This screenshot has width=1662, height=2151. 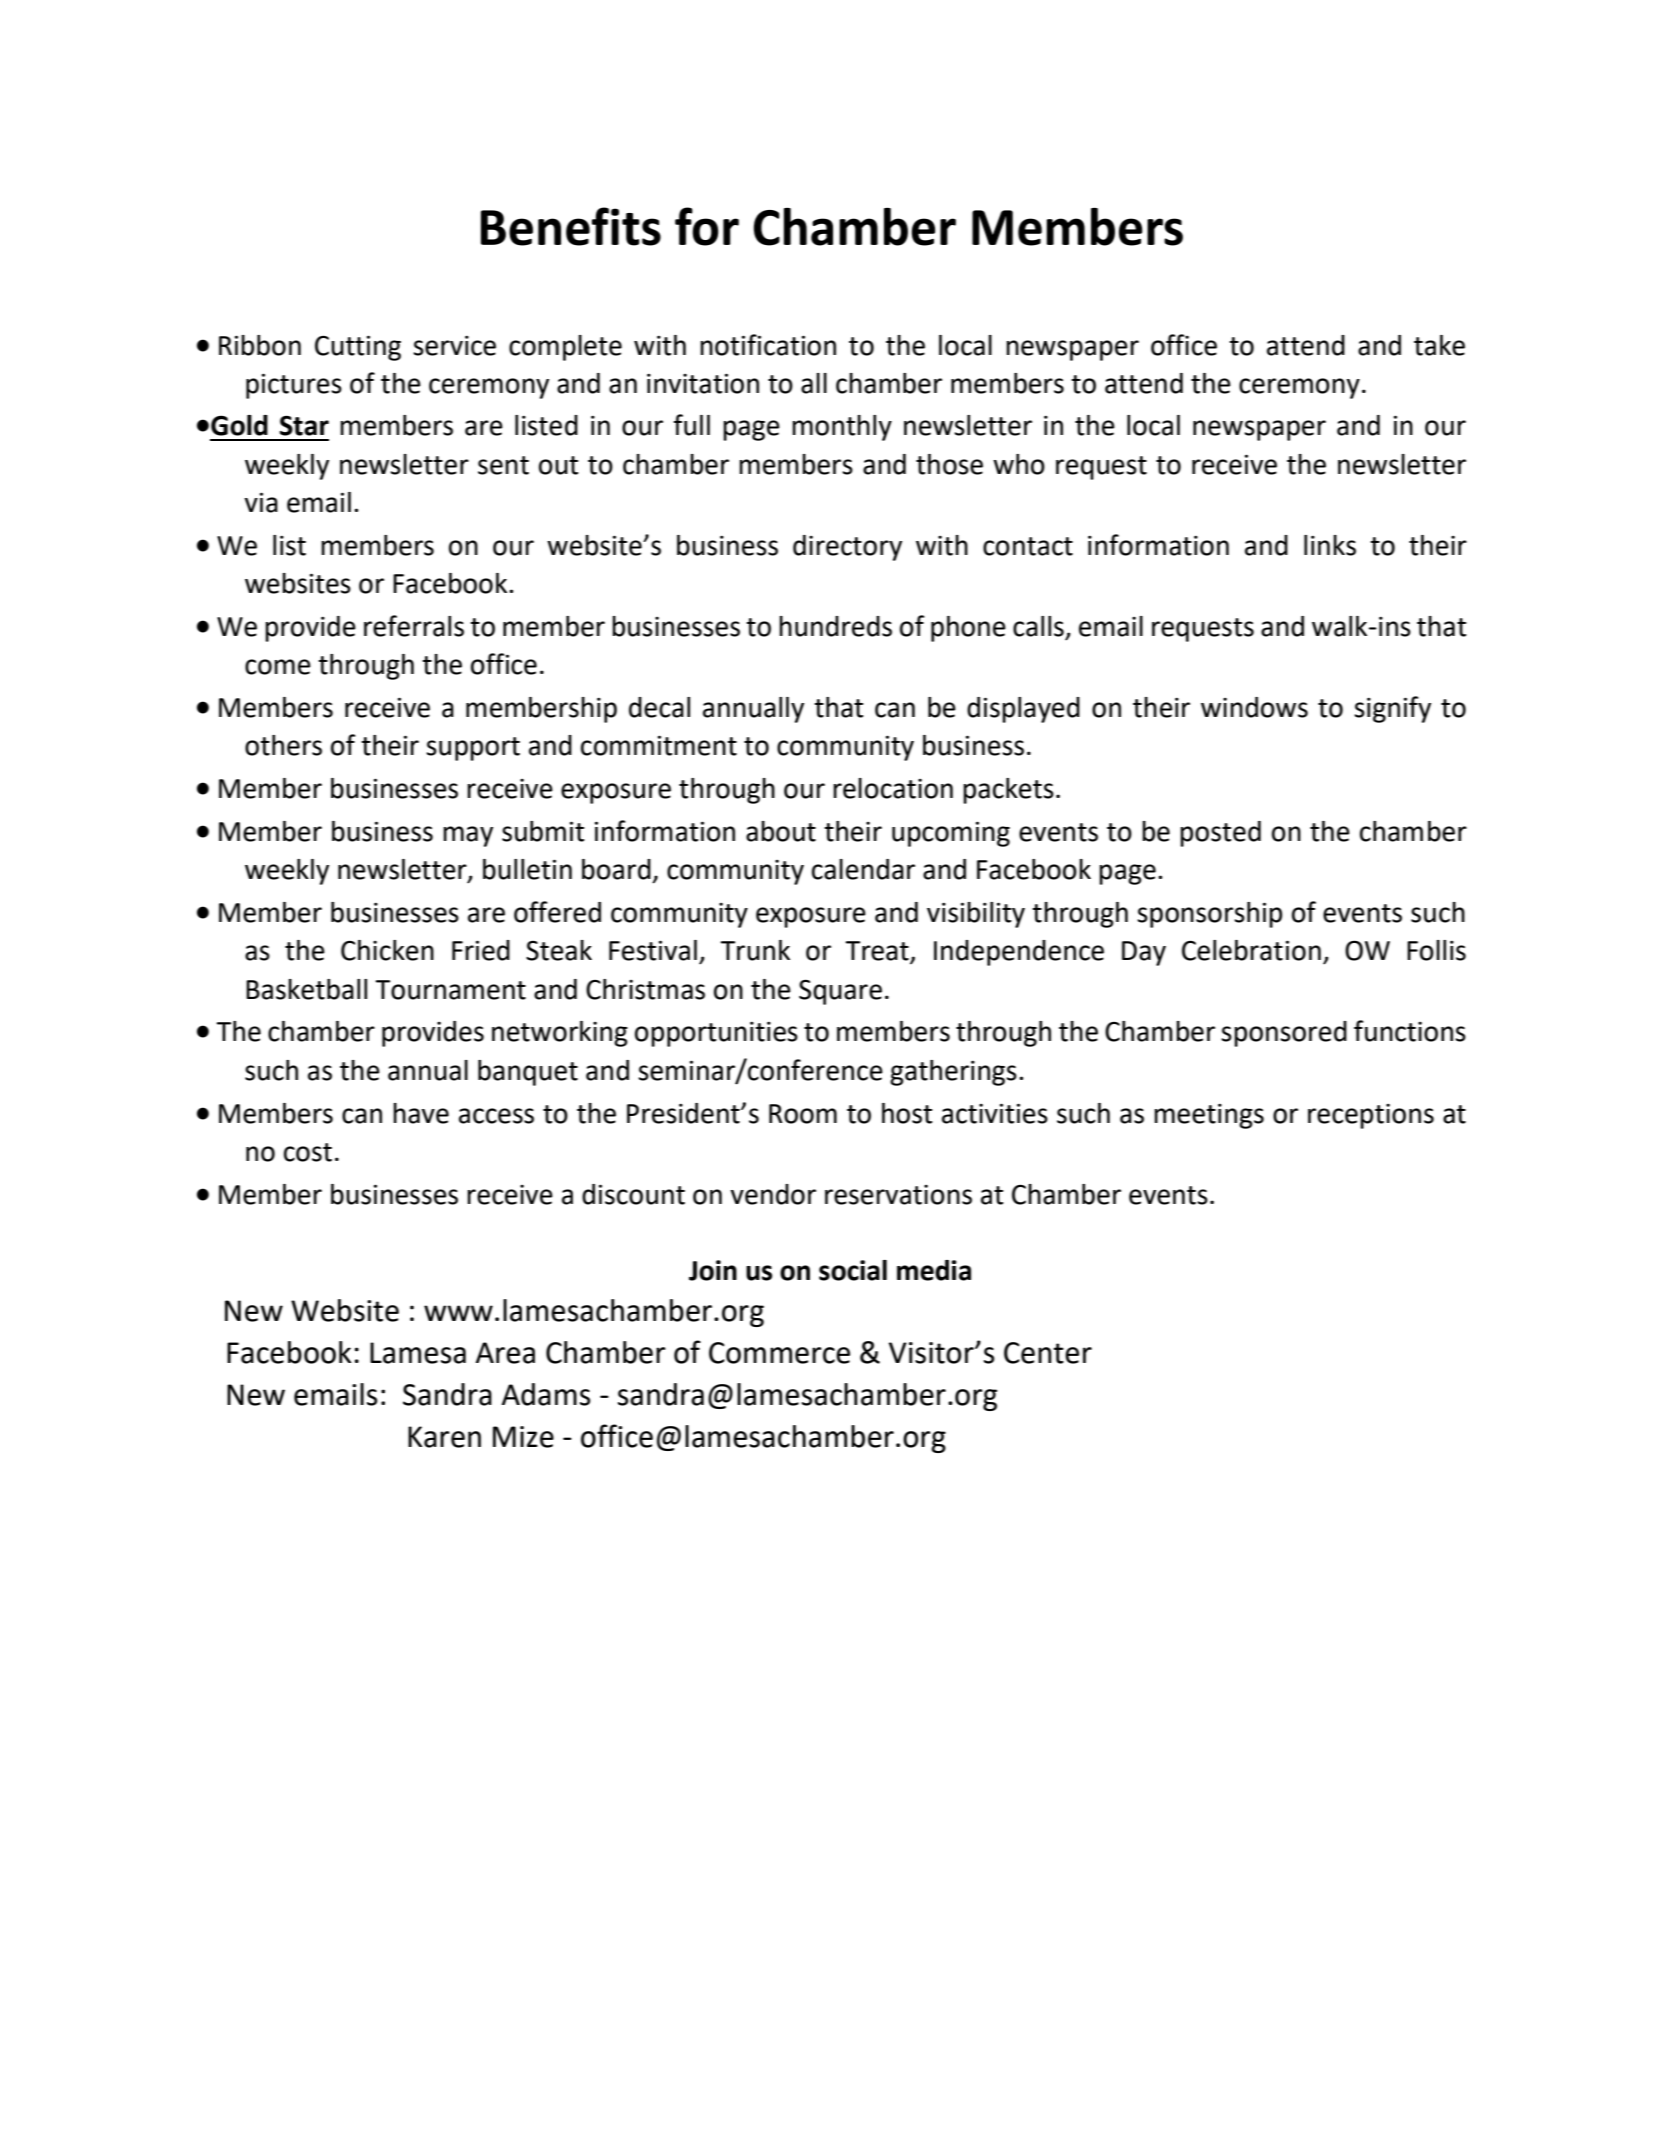 I want to click on Karen, so click(x=444, y=1437).
